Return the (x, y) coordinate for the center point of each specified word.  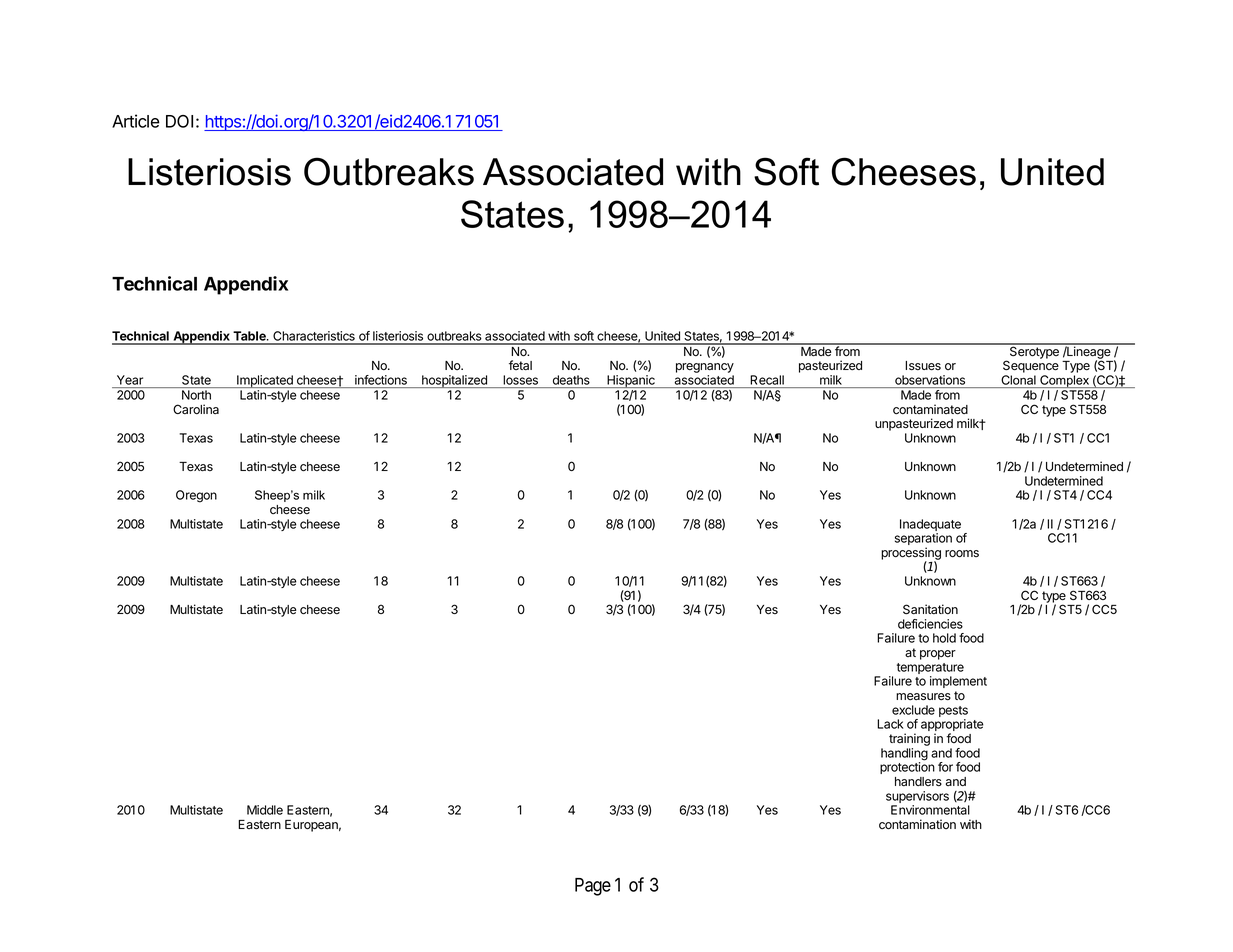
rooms (962, 554)
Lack (890, 724)
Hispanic (631, 381)
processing (911, 554)
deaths (571, 380)
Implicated (265, 381)
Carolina (196, 409)
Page (593, 887)
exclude (913, 710)
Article (136, 121)
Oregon (196, 496)
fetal (520, 365)
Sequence (1031, 366)
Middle (265, 810)
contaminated (930, 409)
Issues (923, 366)
